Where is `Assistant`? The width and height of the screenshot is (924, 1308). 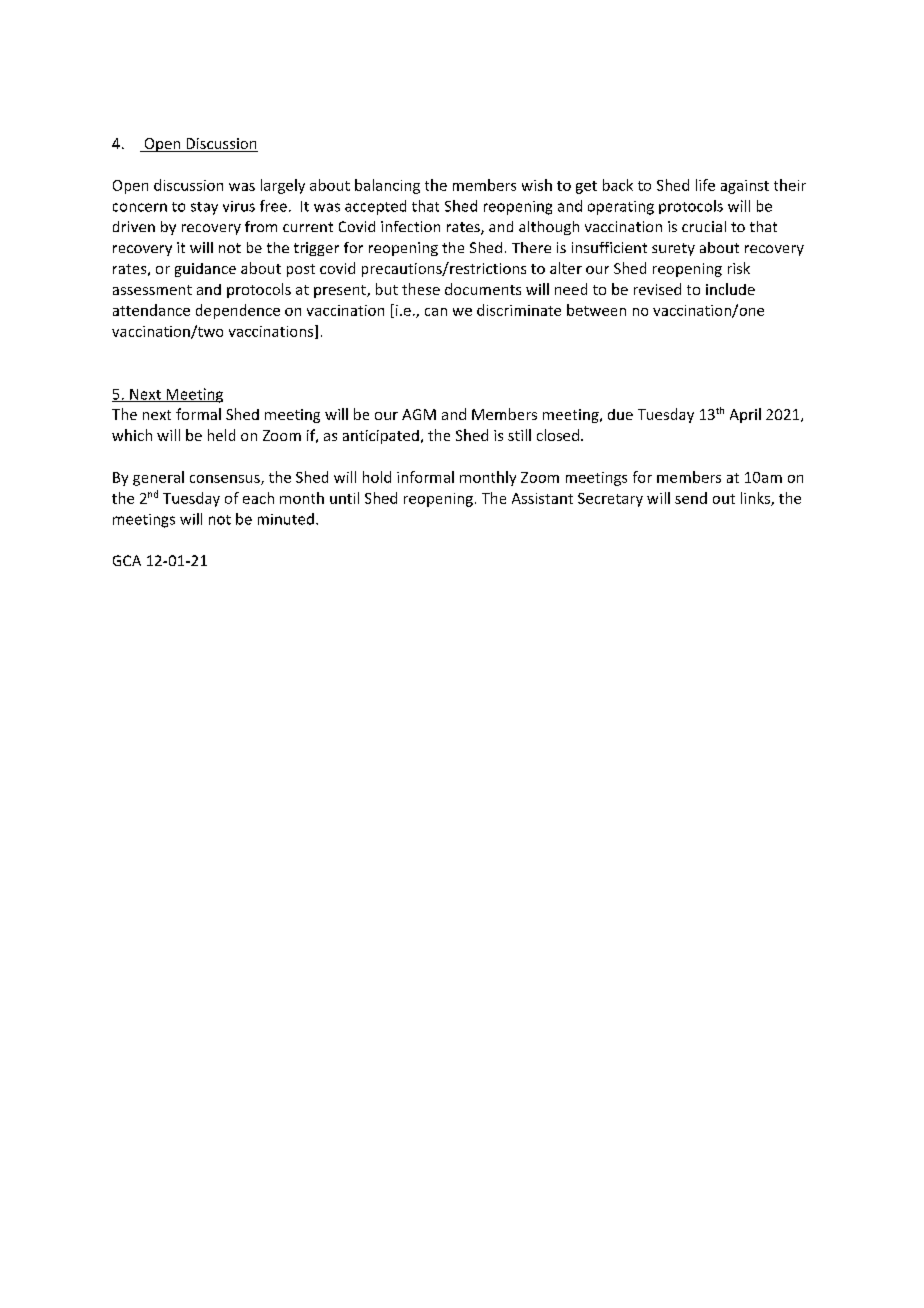
Assistant is located at coordinates (542, 498).
